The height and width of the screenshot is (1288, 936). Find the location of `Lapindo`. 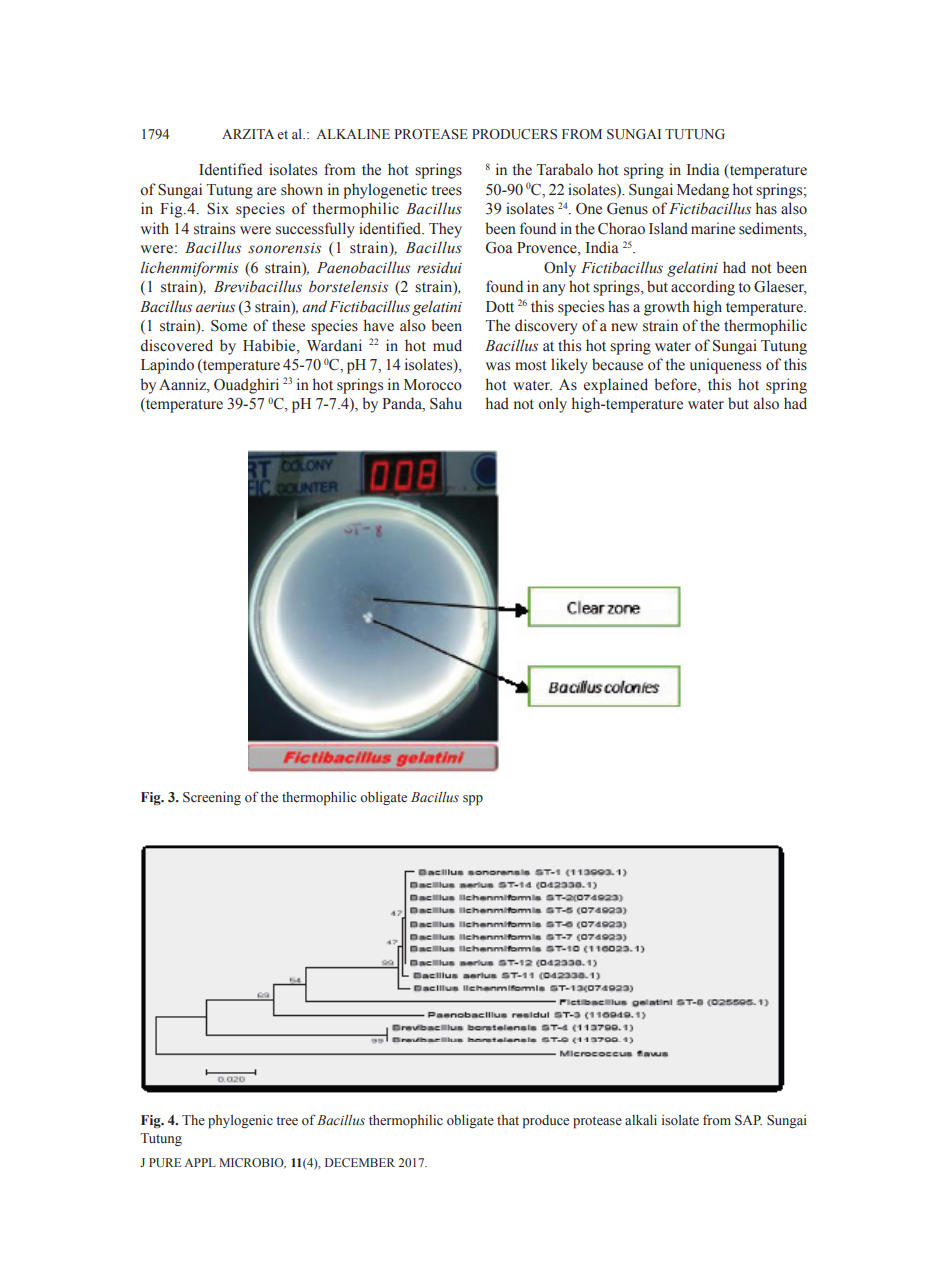

Lapindo is located at coordinates (167, 366).
